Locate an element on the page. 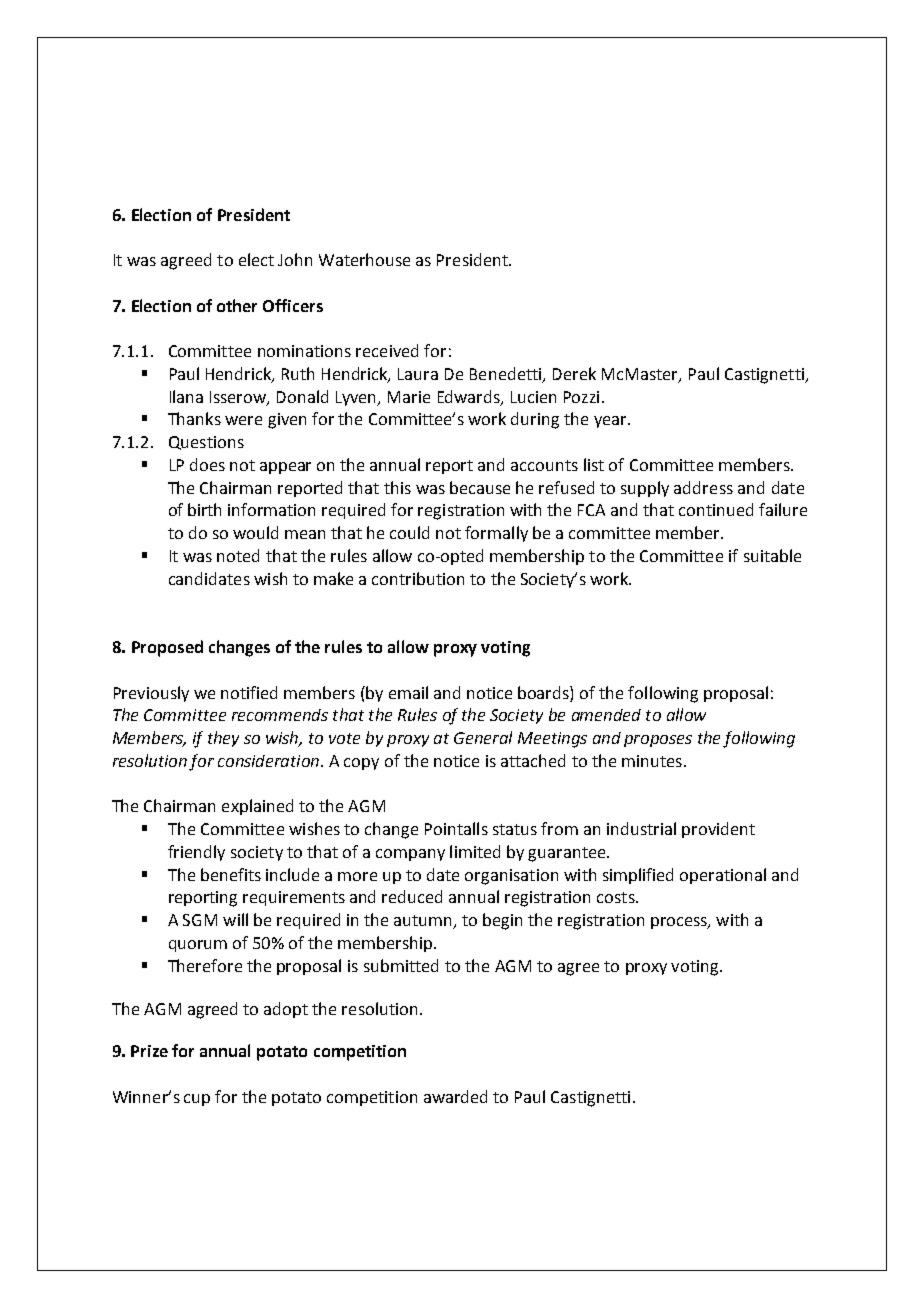  Waterhouse is located at coordinates (364, 259).
